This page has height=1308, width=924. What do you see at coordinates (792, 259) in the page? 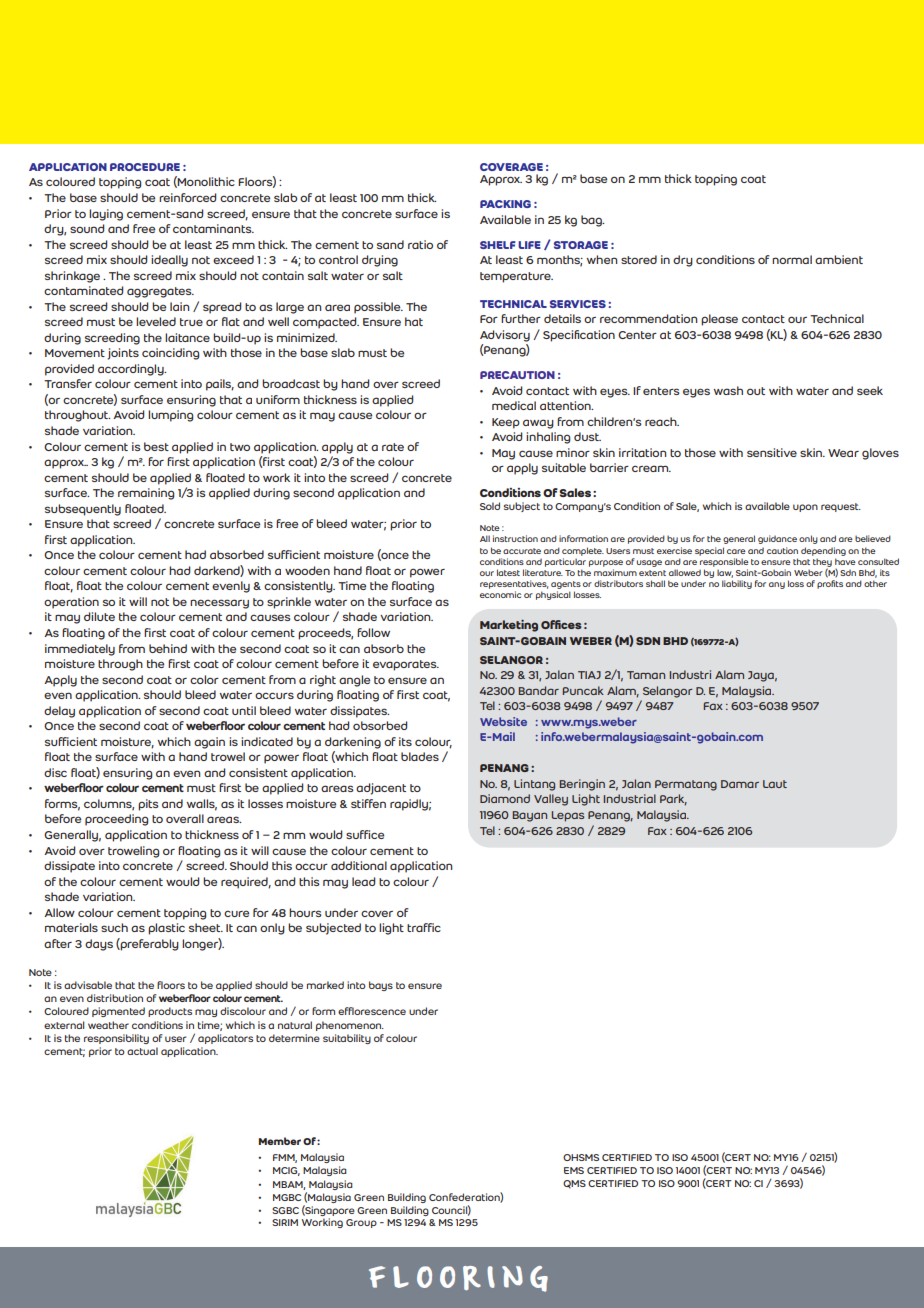
I see `normal` at bounding box center [792, 259].
